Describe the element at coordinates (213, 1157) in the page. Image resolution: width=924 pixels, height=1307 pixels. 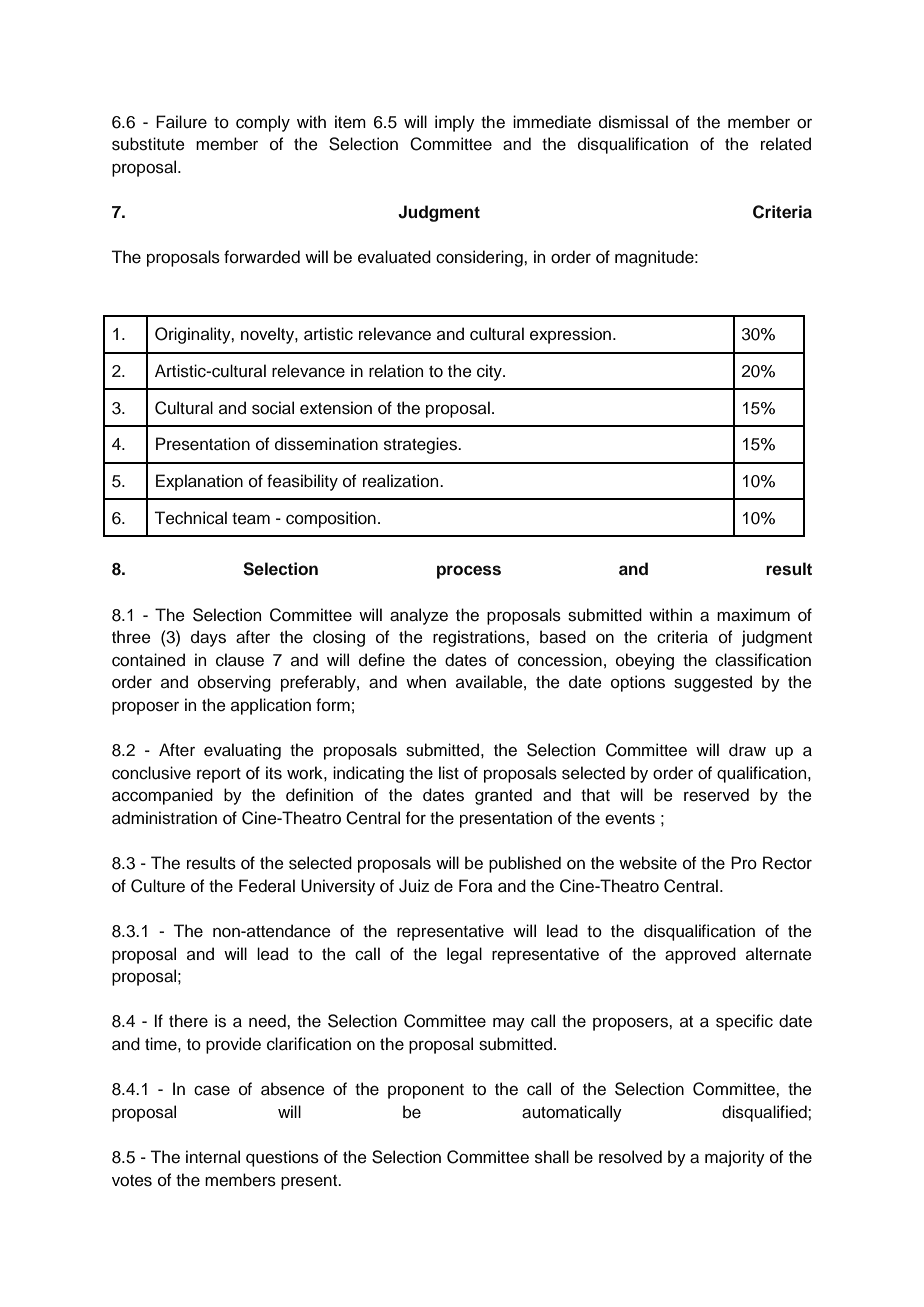
I see `internal` at that location.
